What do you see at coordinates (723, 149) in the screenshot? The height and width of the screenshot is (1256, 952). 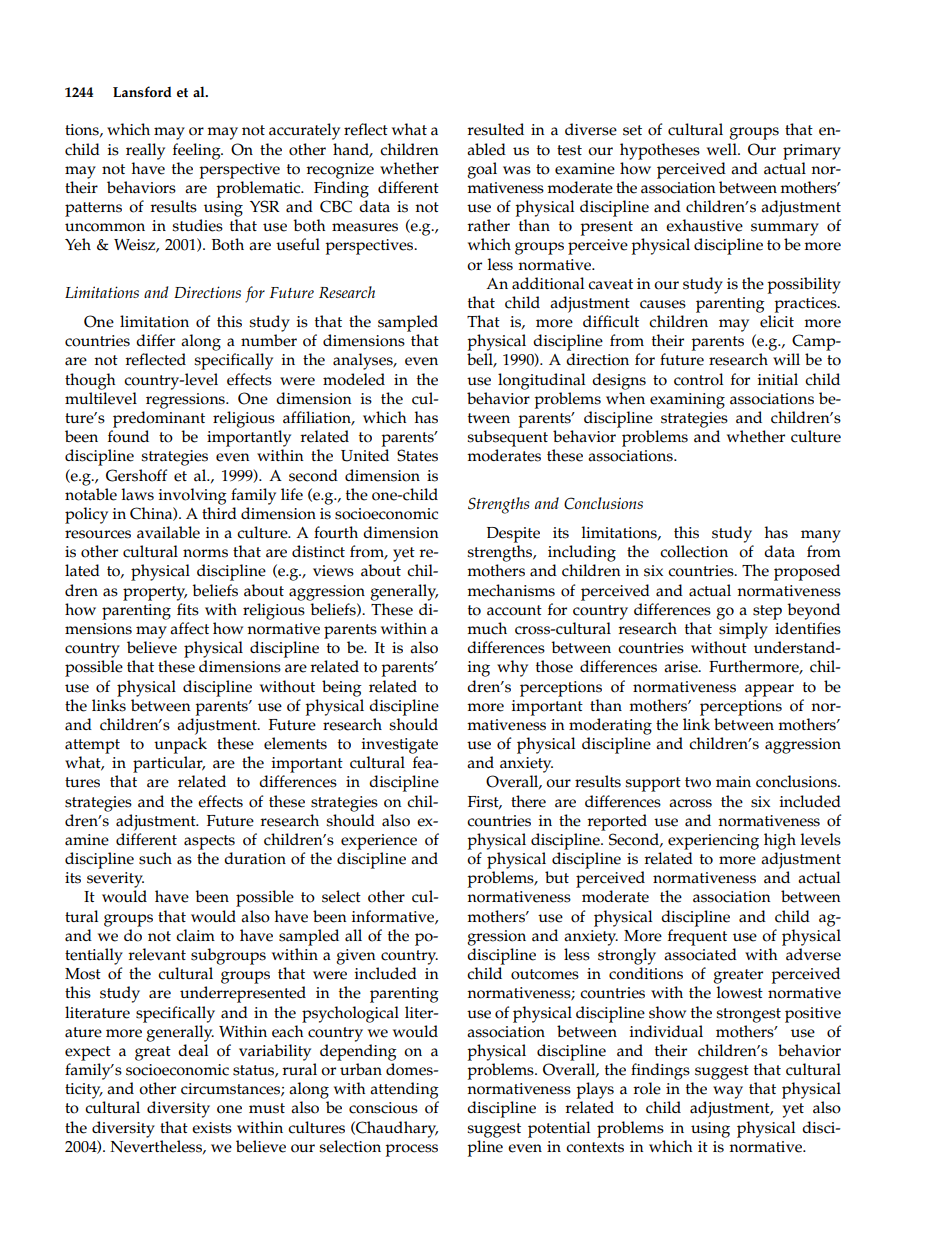 I see `well` at bounding box center [723, 149].
